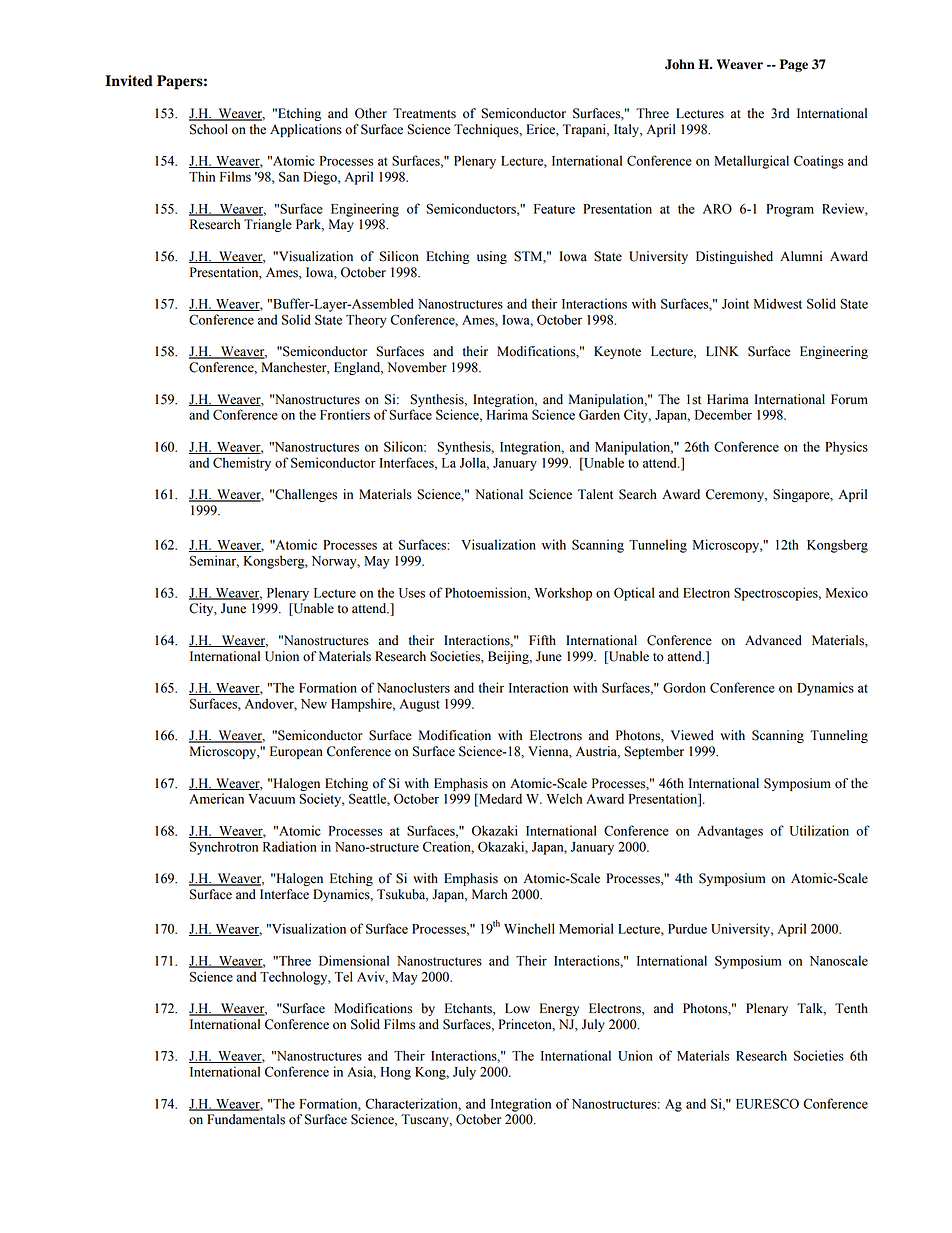 The image size is (952, 1233). I want to click on Page, so click(794, 65).
